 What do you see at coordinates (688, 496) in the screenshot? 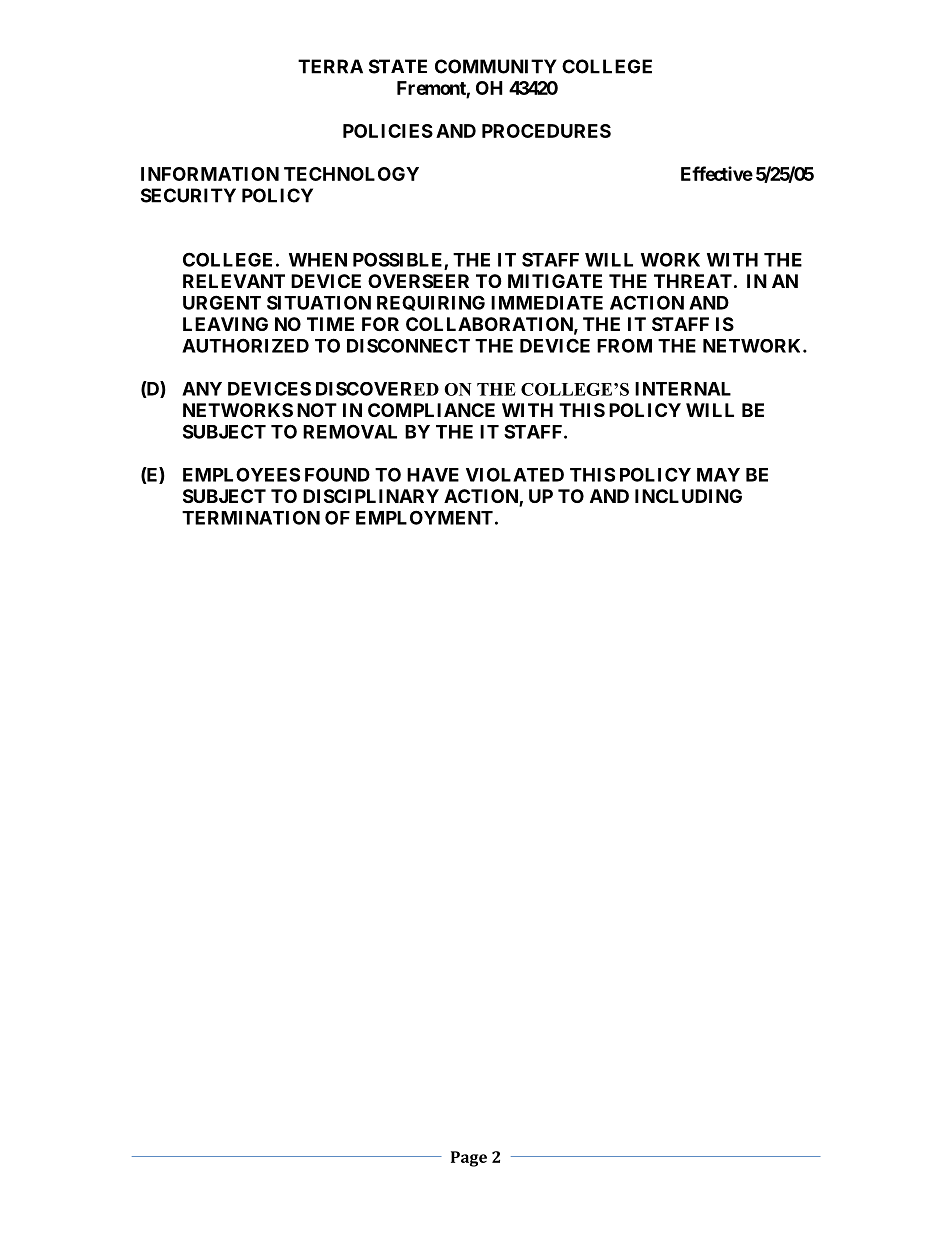
I see `INCLUDING` at bounding box center [688, 496].
